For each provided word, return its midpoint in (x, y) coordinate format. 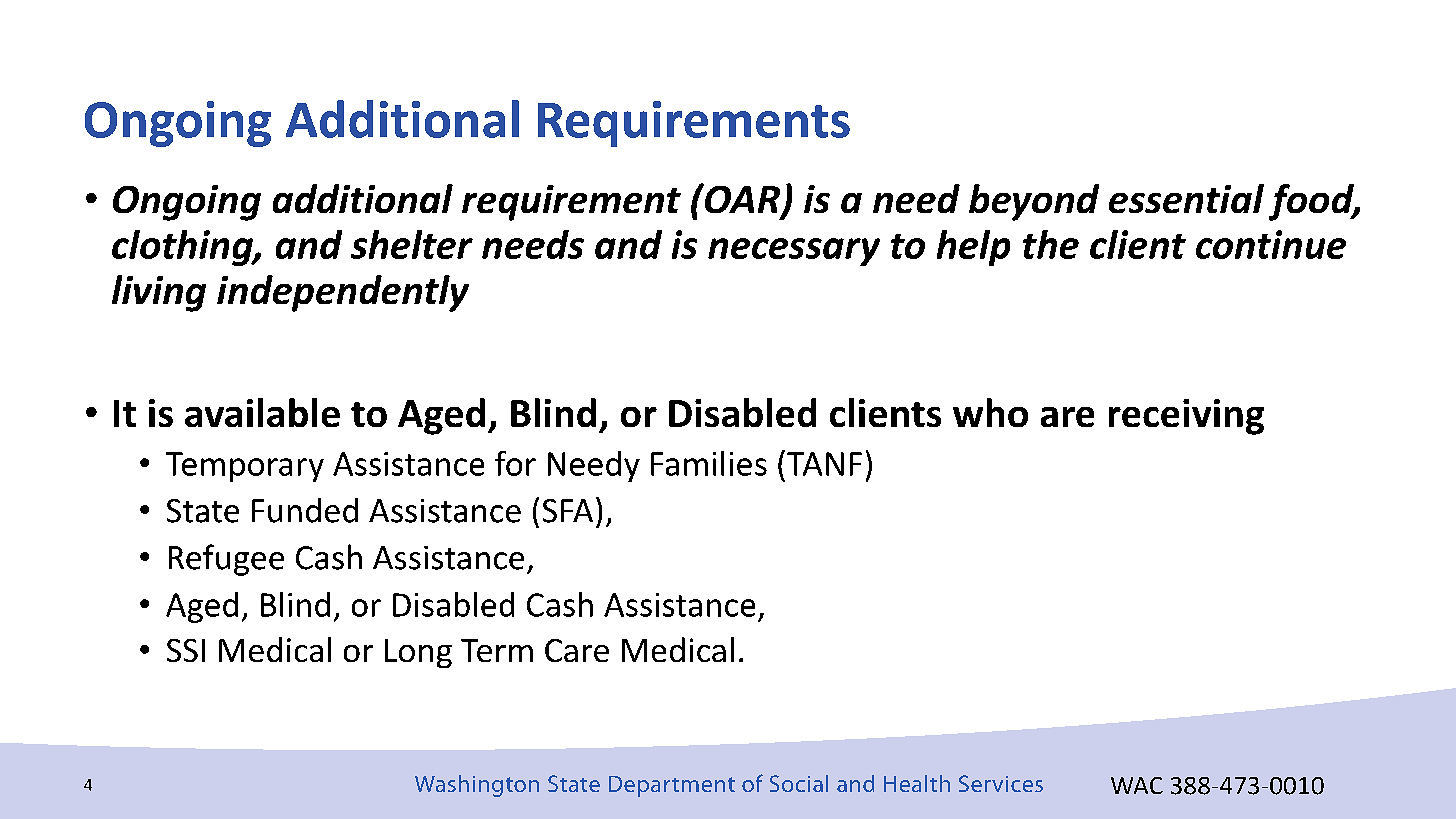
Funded (305, 510)
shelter (412, 244)
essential (1186, 198)
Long (418, 653)
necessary (794, 252)
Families (709, 463)
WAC (1137, 785)
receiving (1186, 417)
